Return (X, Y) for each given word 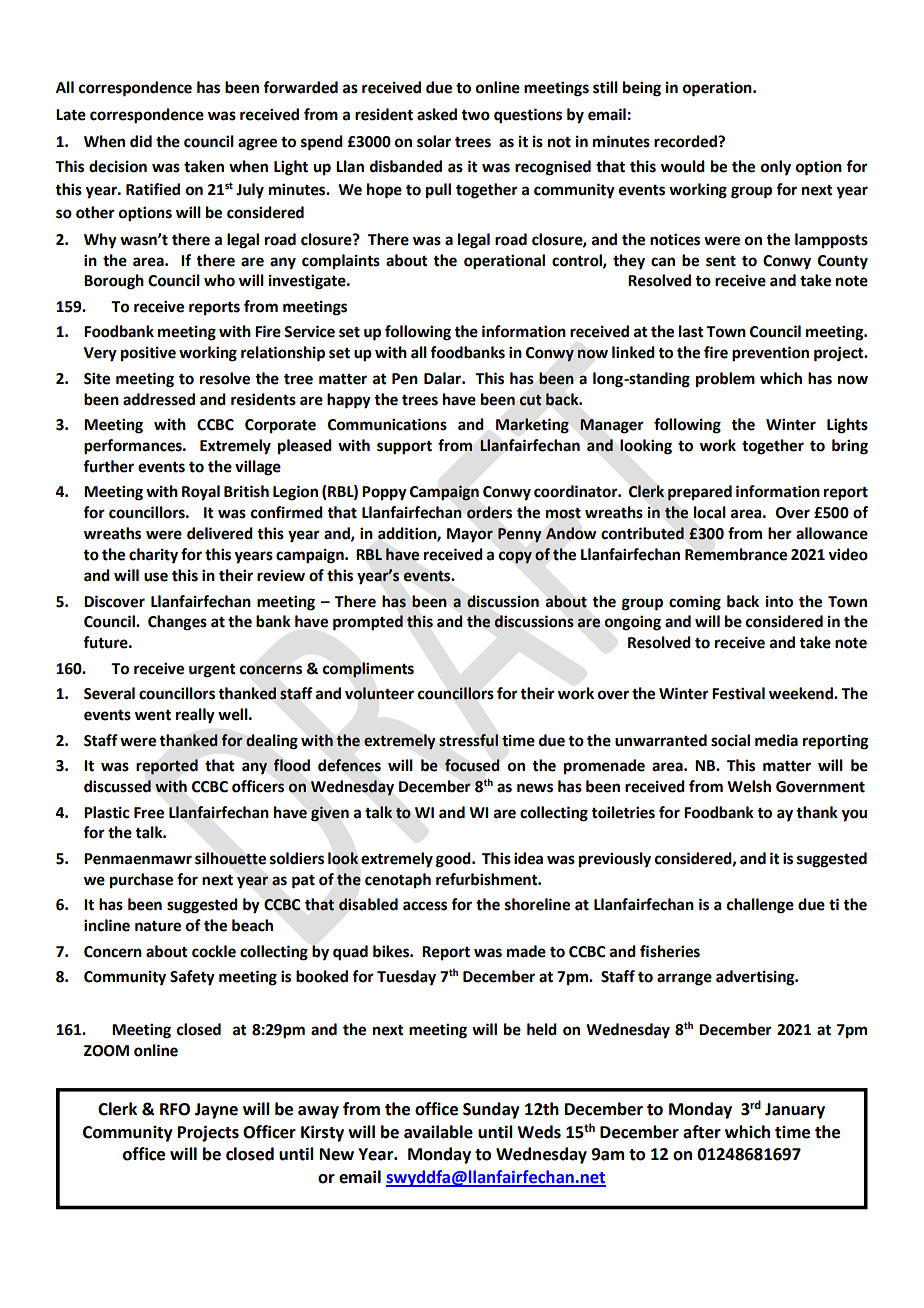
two (475, 115)
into (779, 601)
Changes (177, 623)
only (776, 168)
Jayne (216, 1111)
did (141, 141)
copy (515, 557)
